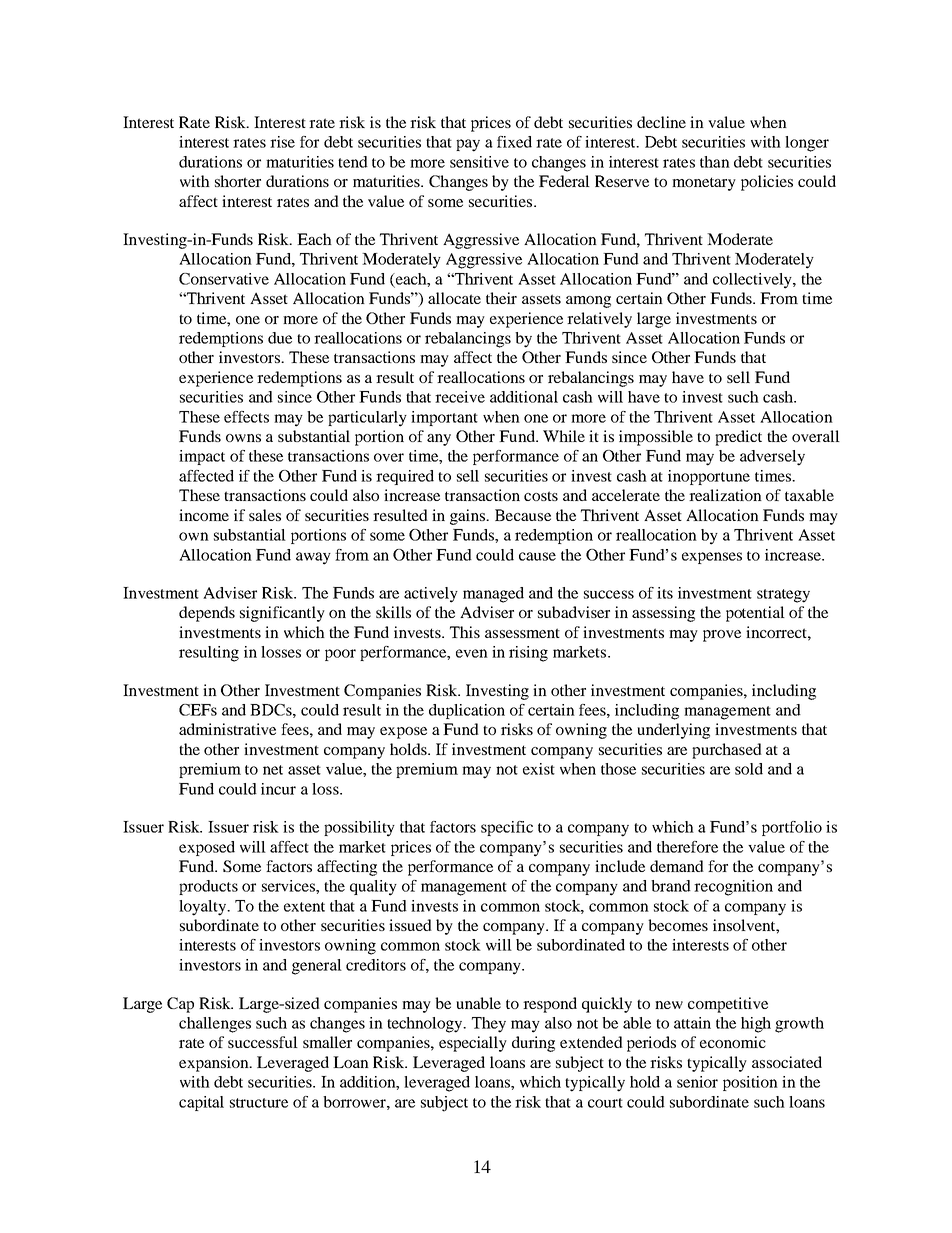 This screenshot has width=952, height=1233. Describe the element at coordinates (755, 614) in the screenshot. I see `potential` at that location.
